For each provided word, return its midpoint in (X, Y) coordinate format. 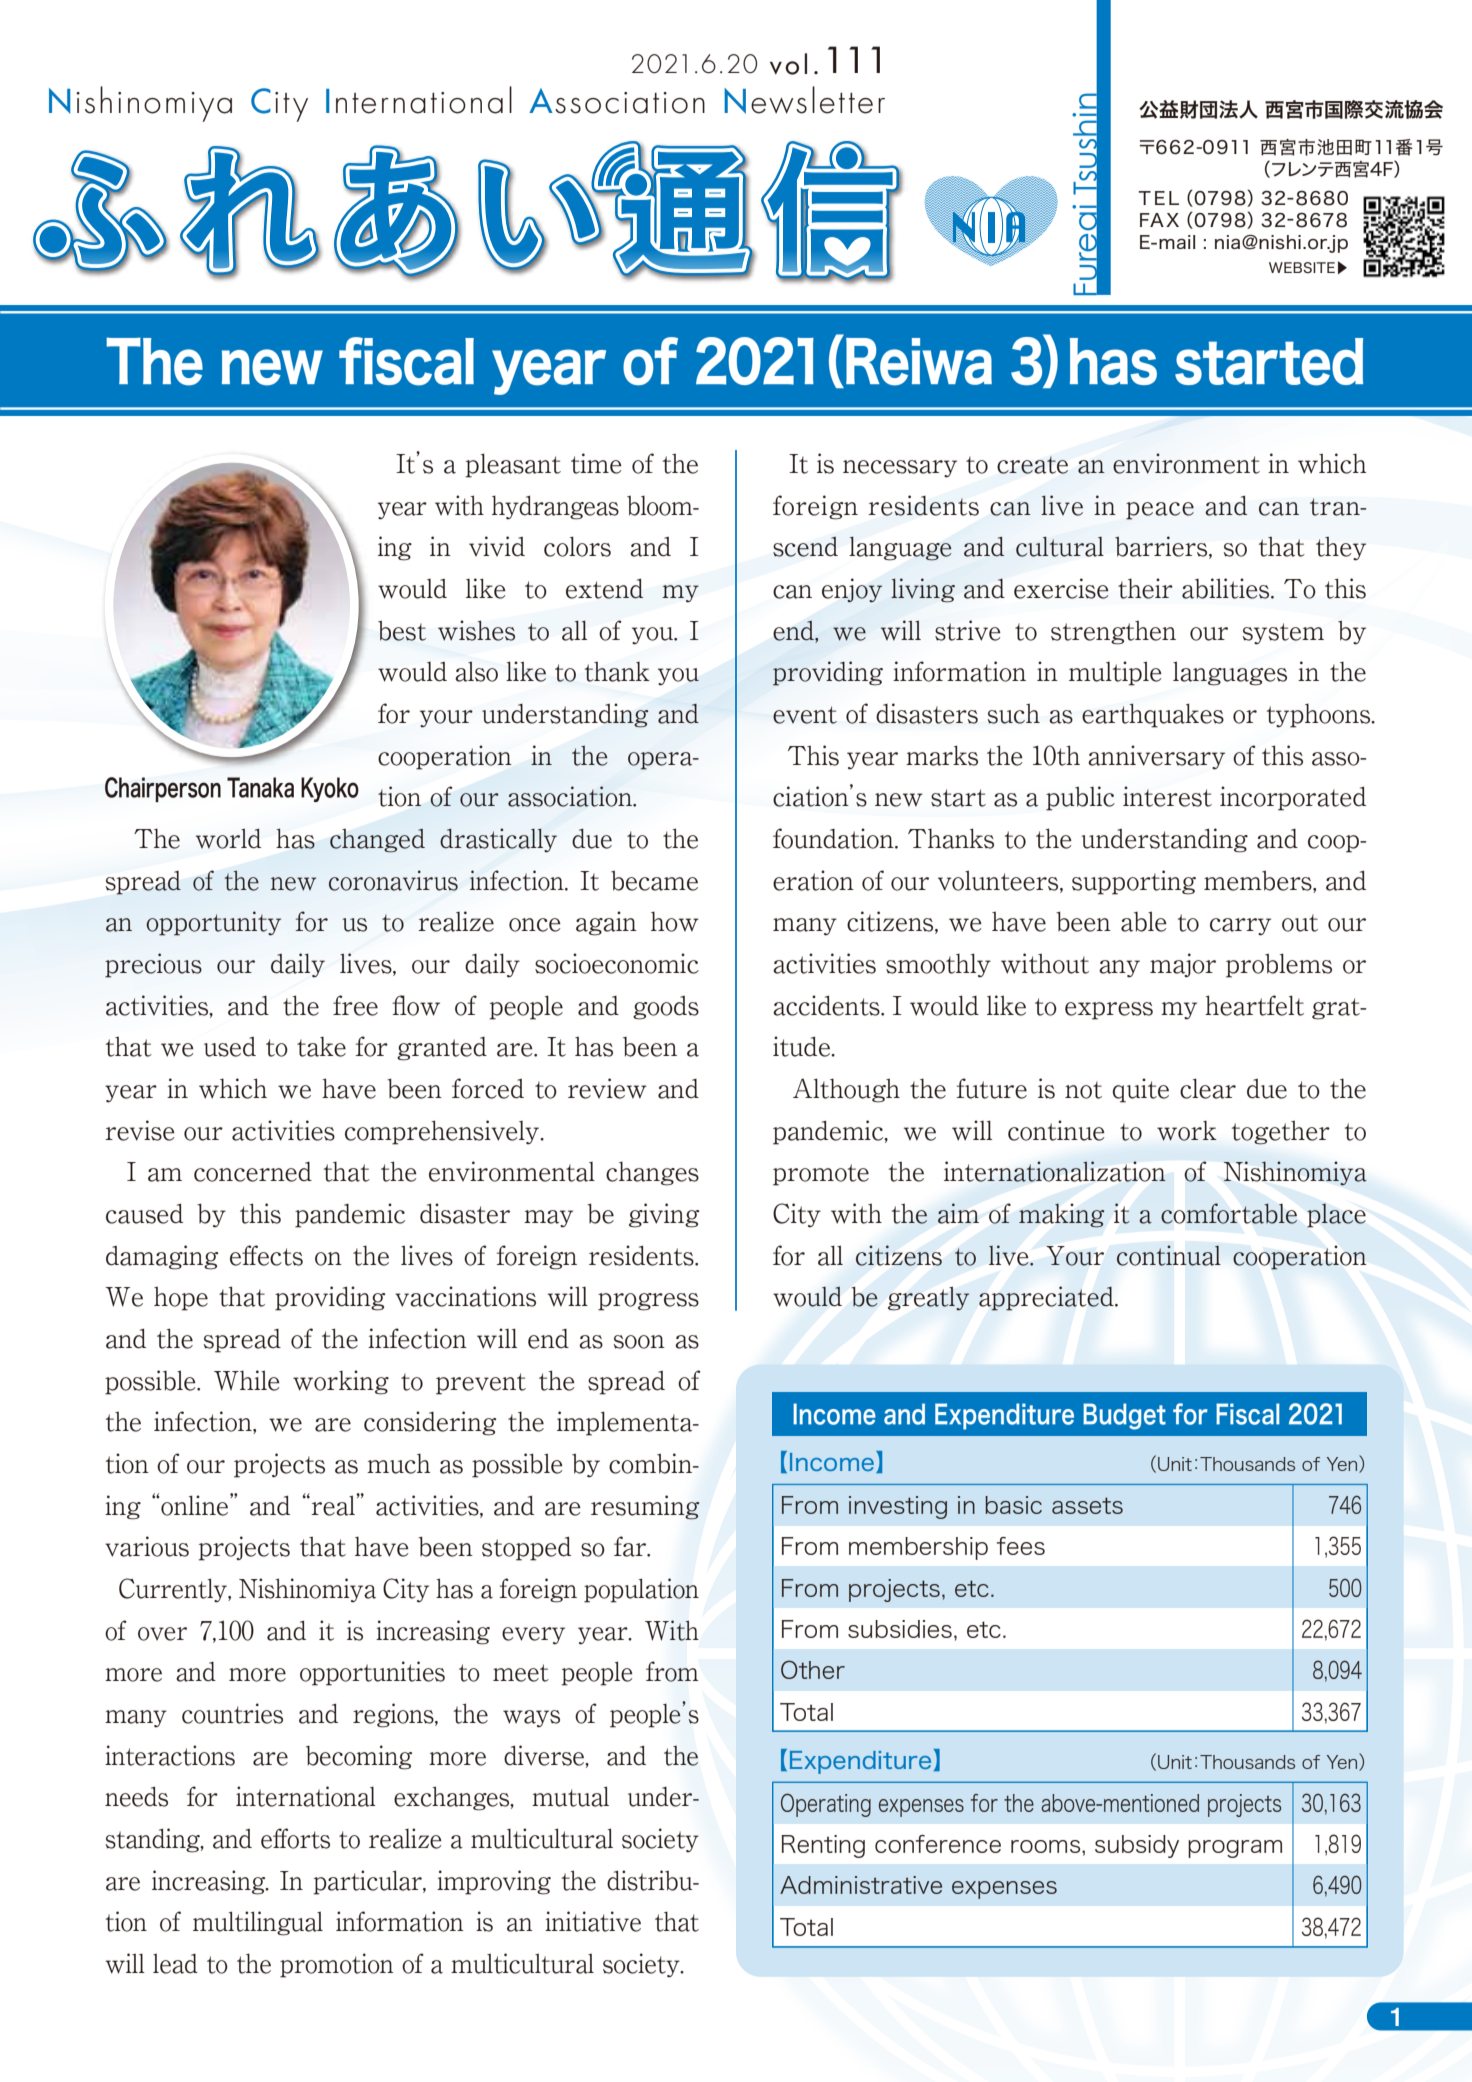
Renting (823, 1846)
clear (1208, 1088)
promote (821, 1175)
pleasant (513, 465)
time (596, 463)
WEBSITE (1302, 267)
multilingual (258, 1923)
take (321, 1047)
